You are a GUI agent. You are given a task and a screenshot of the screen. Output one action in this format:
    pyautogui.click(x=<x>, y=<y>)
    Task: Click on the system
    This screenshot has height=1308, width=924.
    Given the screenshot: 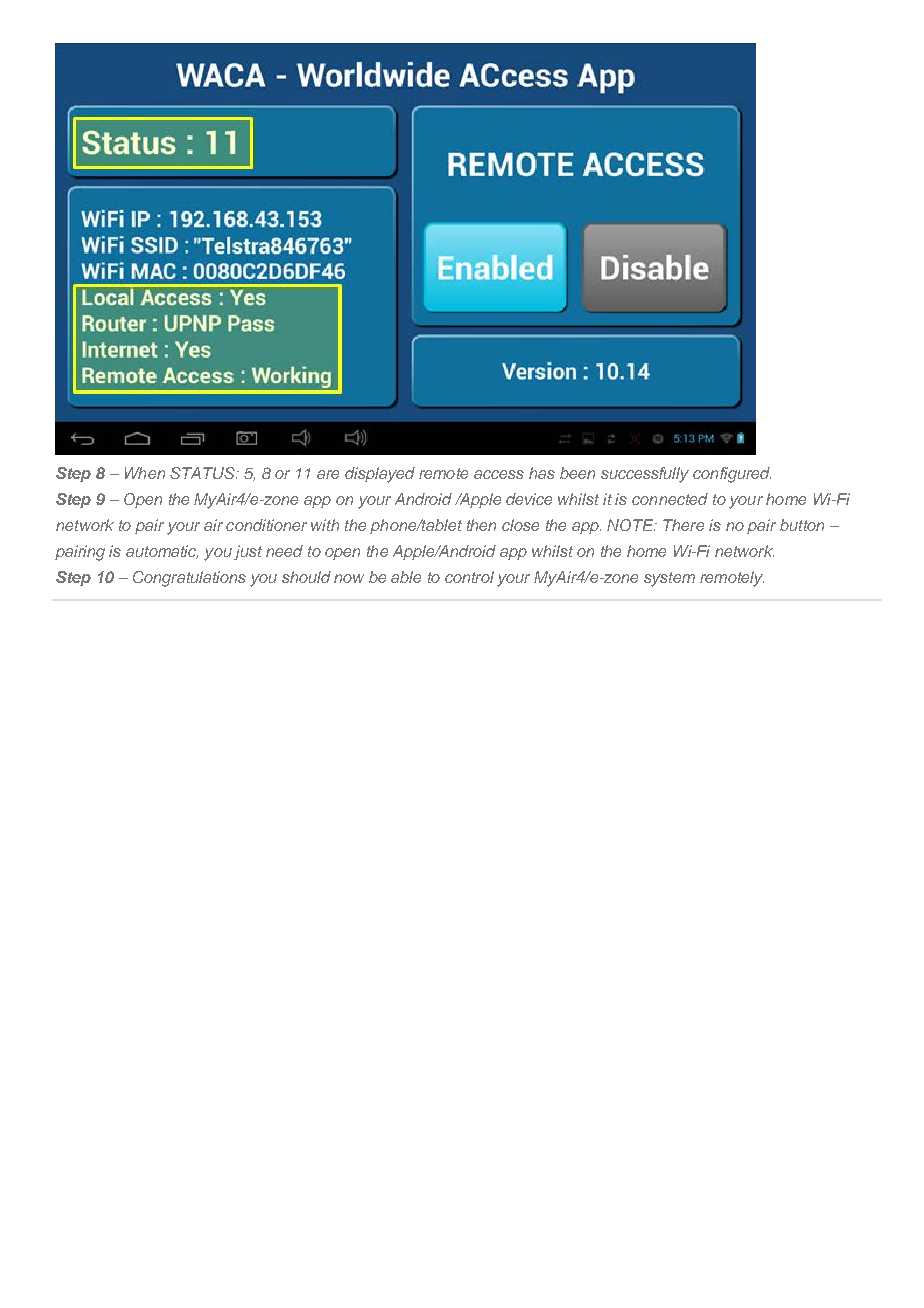 What is the action you would take?
    pyautogui.click(x=669, y=579)
